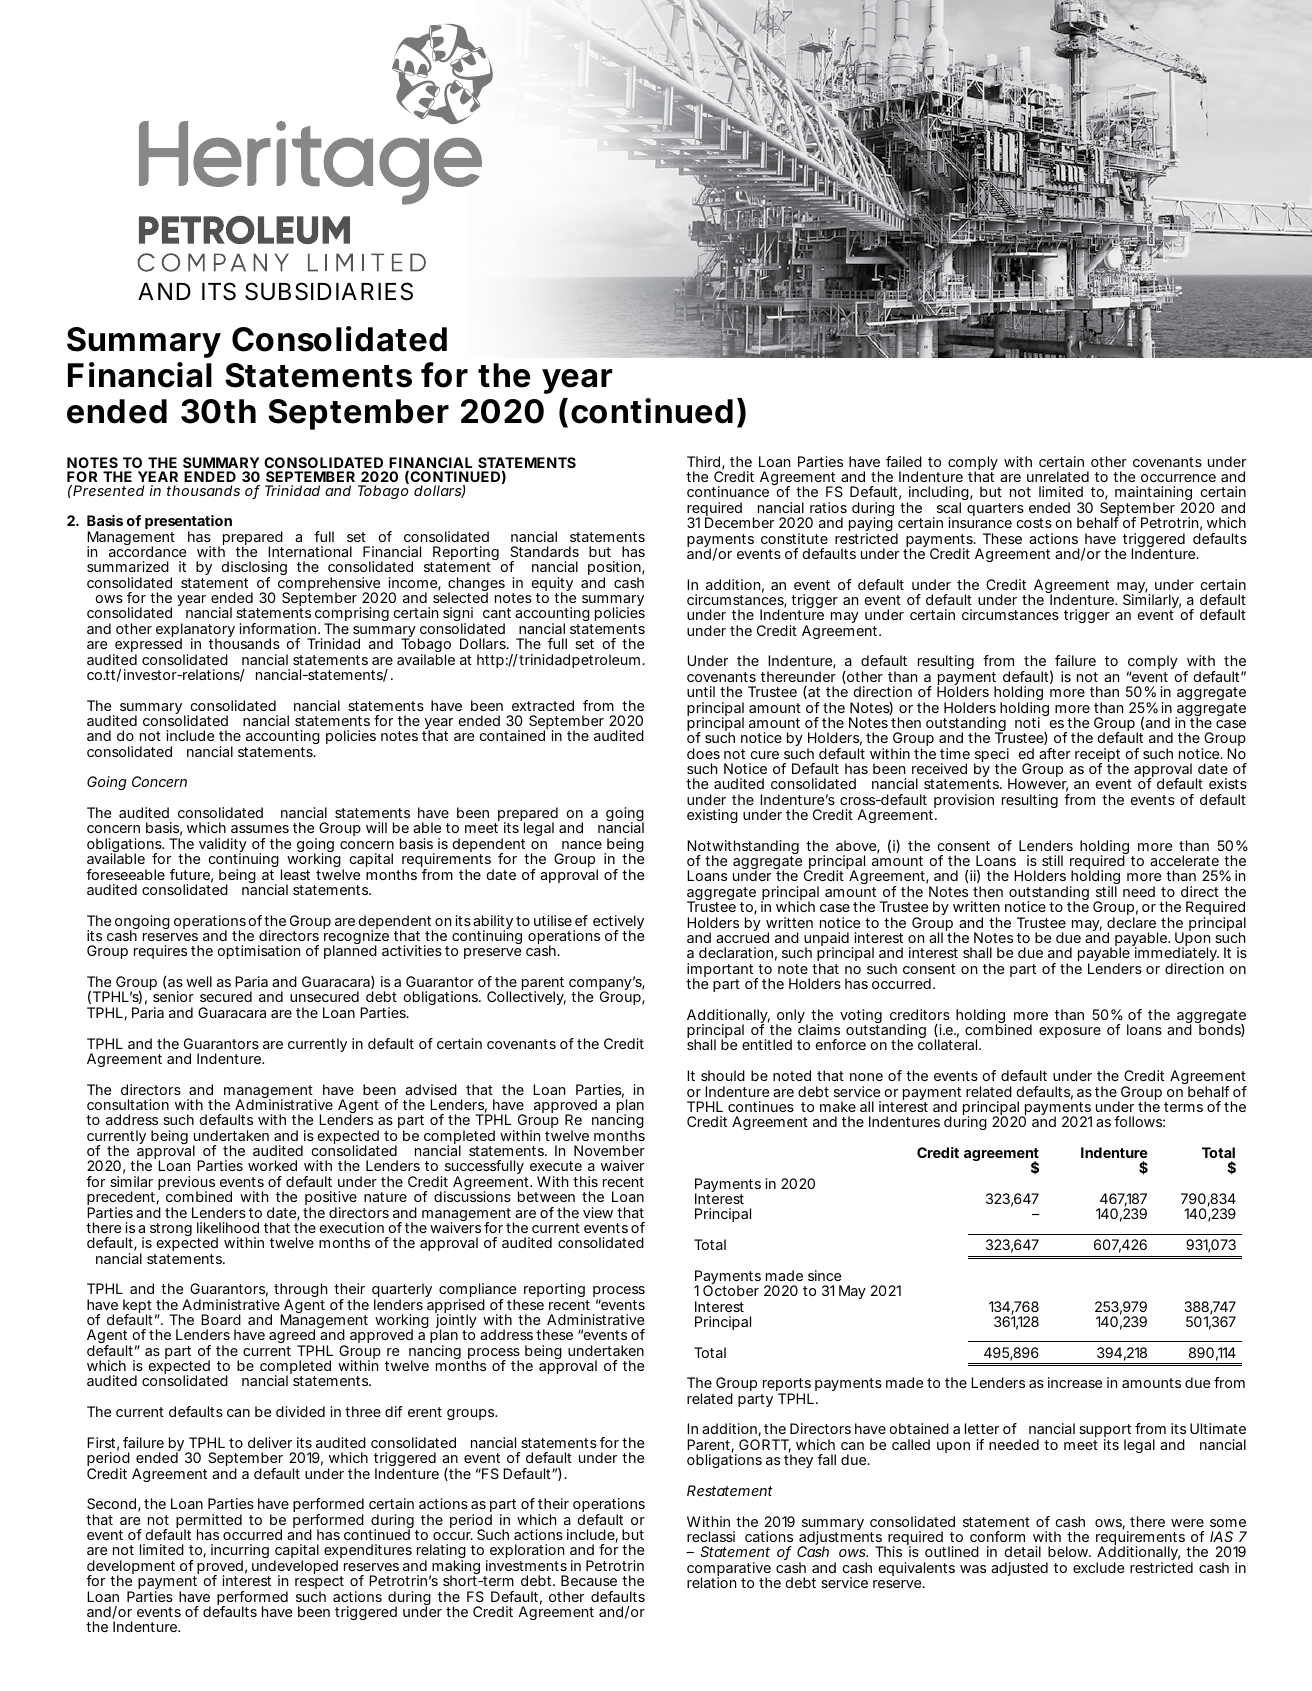  I want to click on comparative, so click(729, 1570).
